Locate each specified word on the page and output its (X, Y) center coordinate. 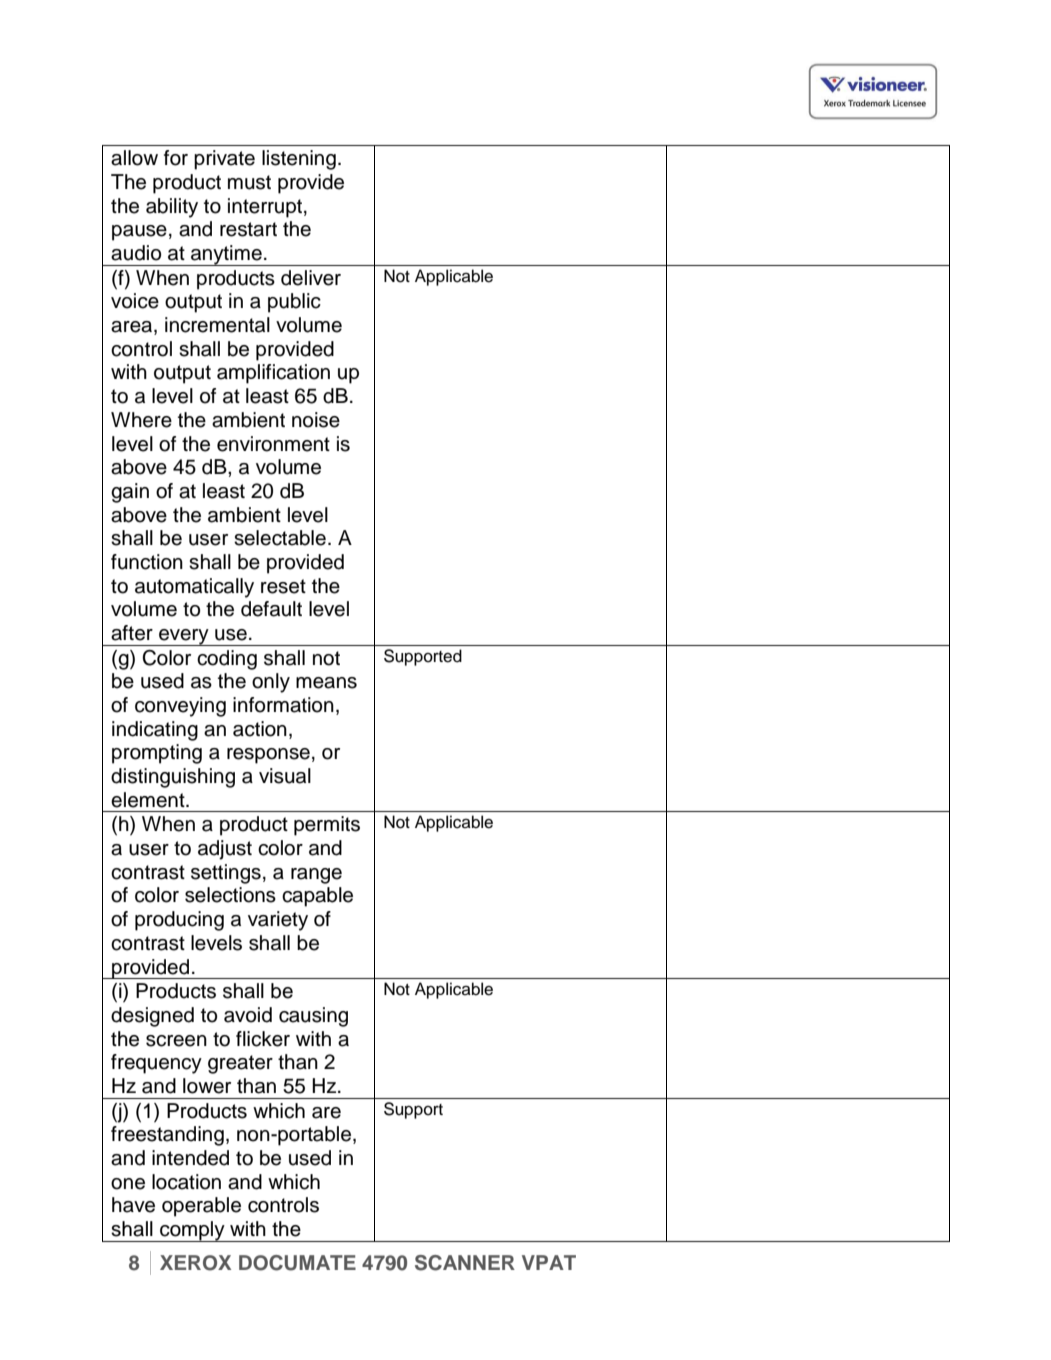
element (149, 800)
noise (316, 420)
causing (313, 1017)
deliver (311, 278)
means (326, 683)
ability (172, 208)
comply (192, 1231)
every (184, 637)
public (294, 303)
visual (285, 776)
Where (141, 420)
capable (317, 897)
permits (327, 826)
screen (176, 1041)
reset (283, 586)
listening (299, 160)
